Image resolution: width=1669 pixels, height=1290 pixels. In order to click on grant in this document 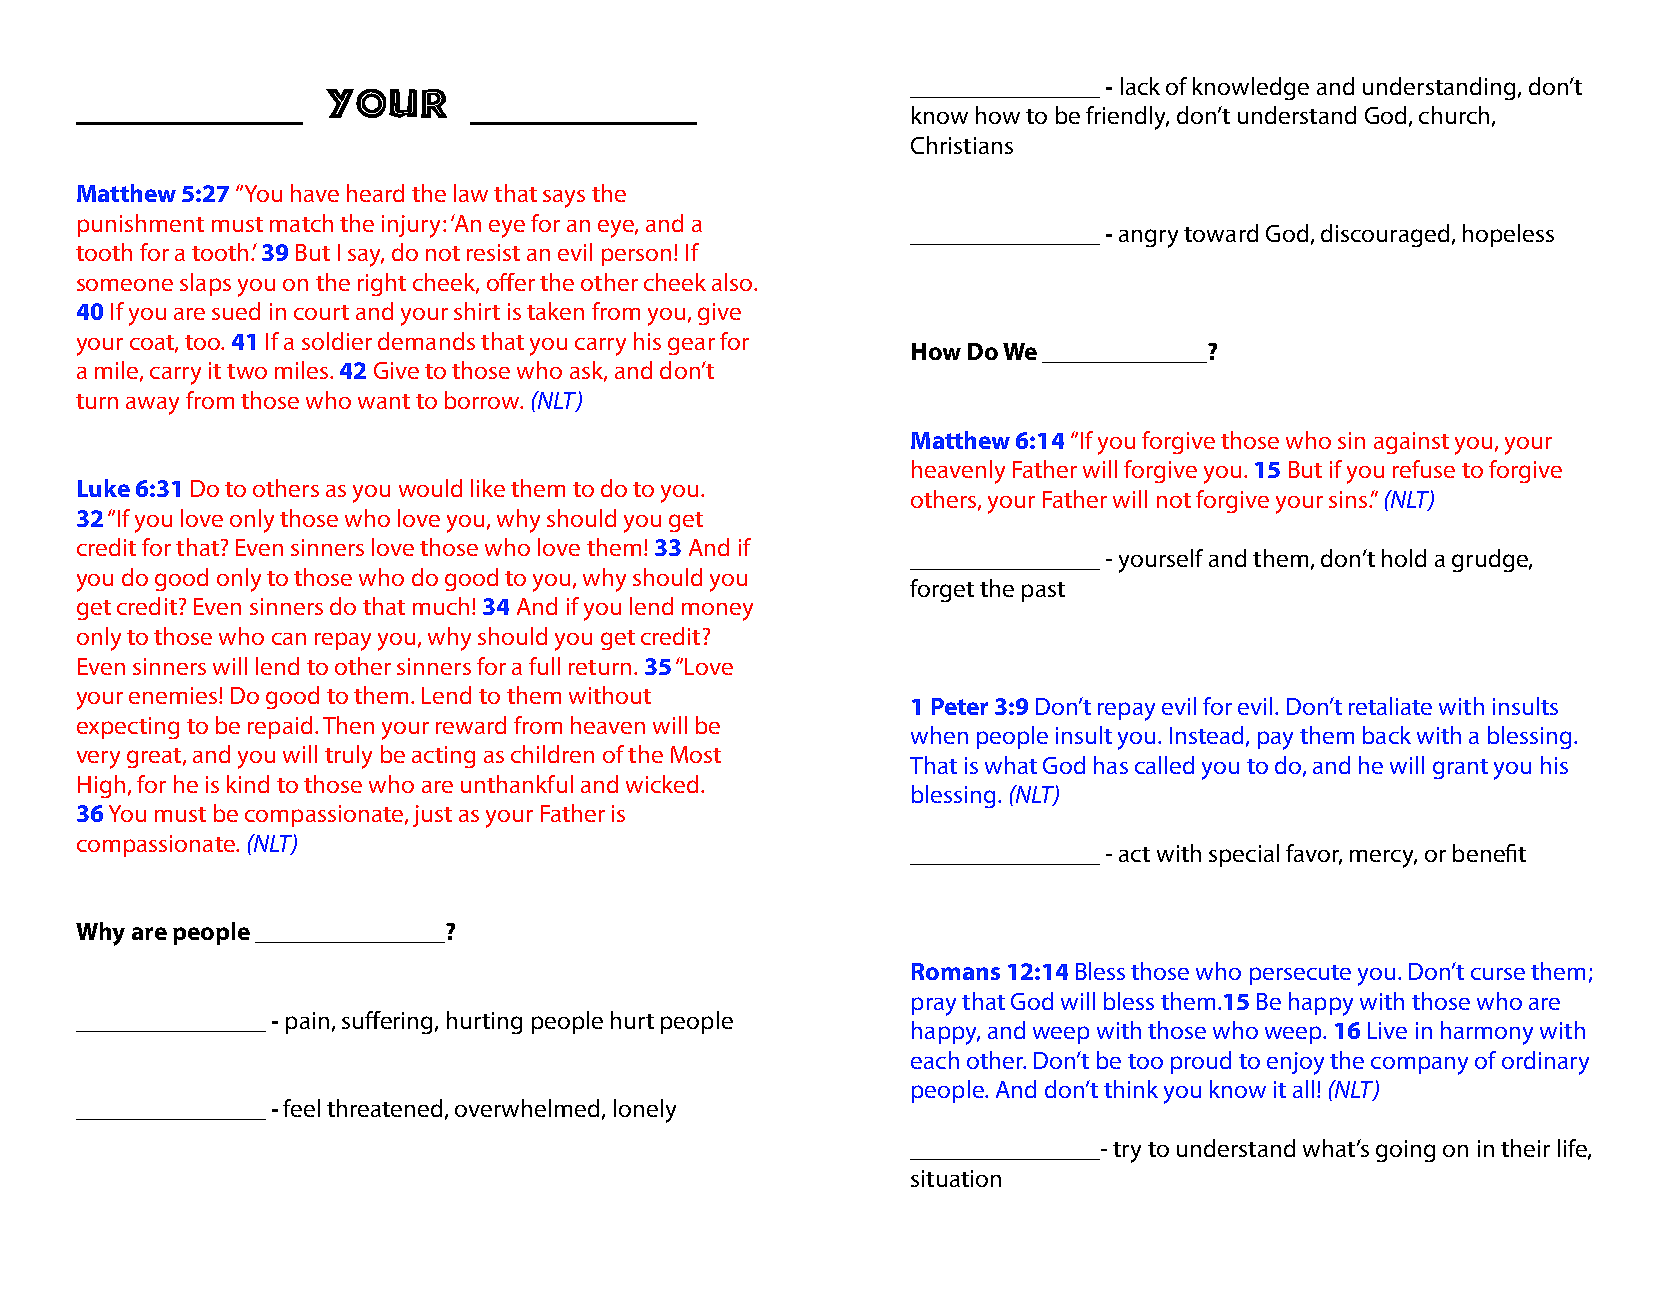, I will do `click(1460, 769)`.
